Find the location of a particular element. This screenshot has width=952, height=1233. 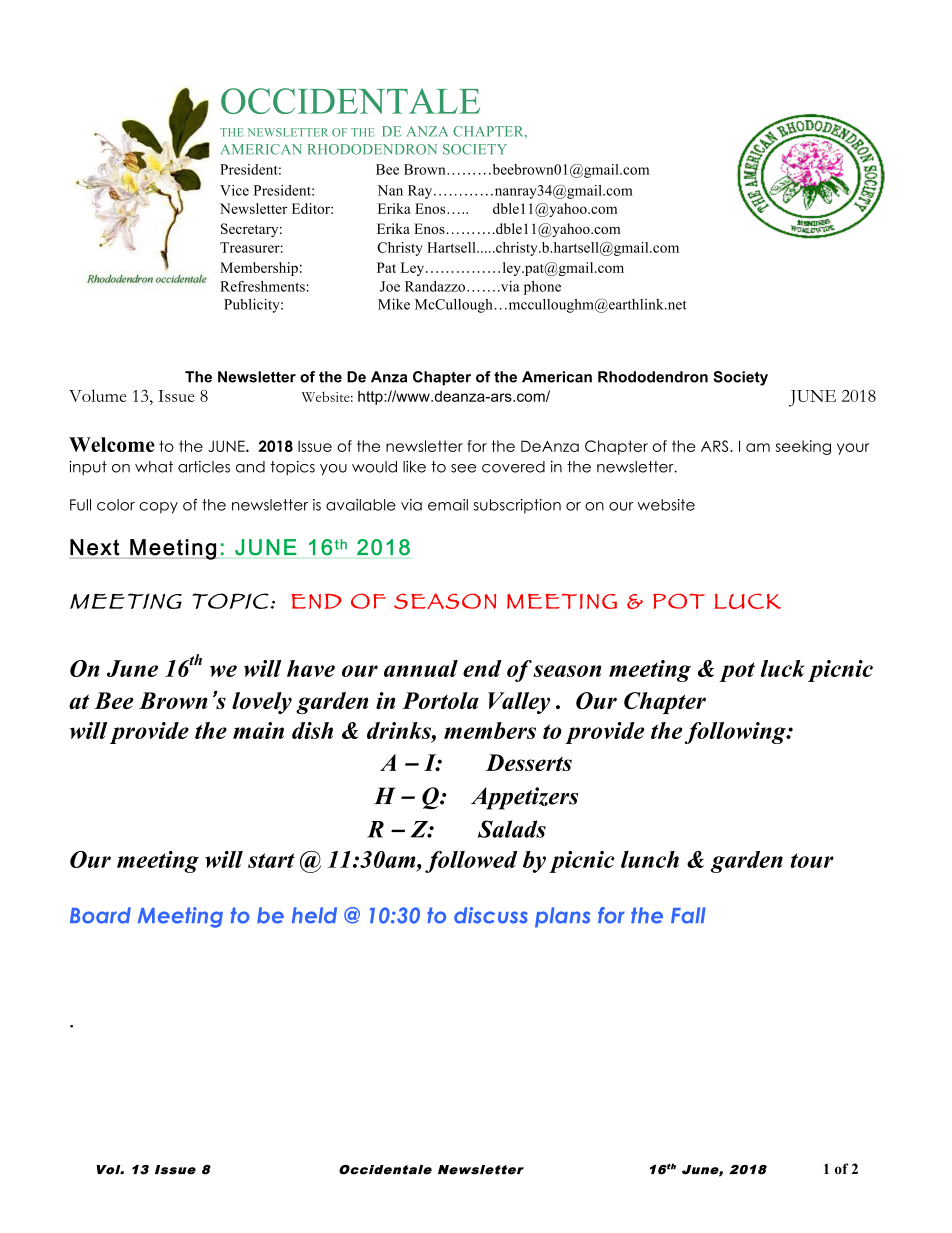

Fall is located at coordinates (688, 915).
